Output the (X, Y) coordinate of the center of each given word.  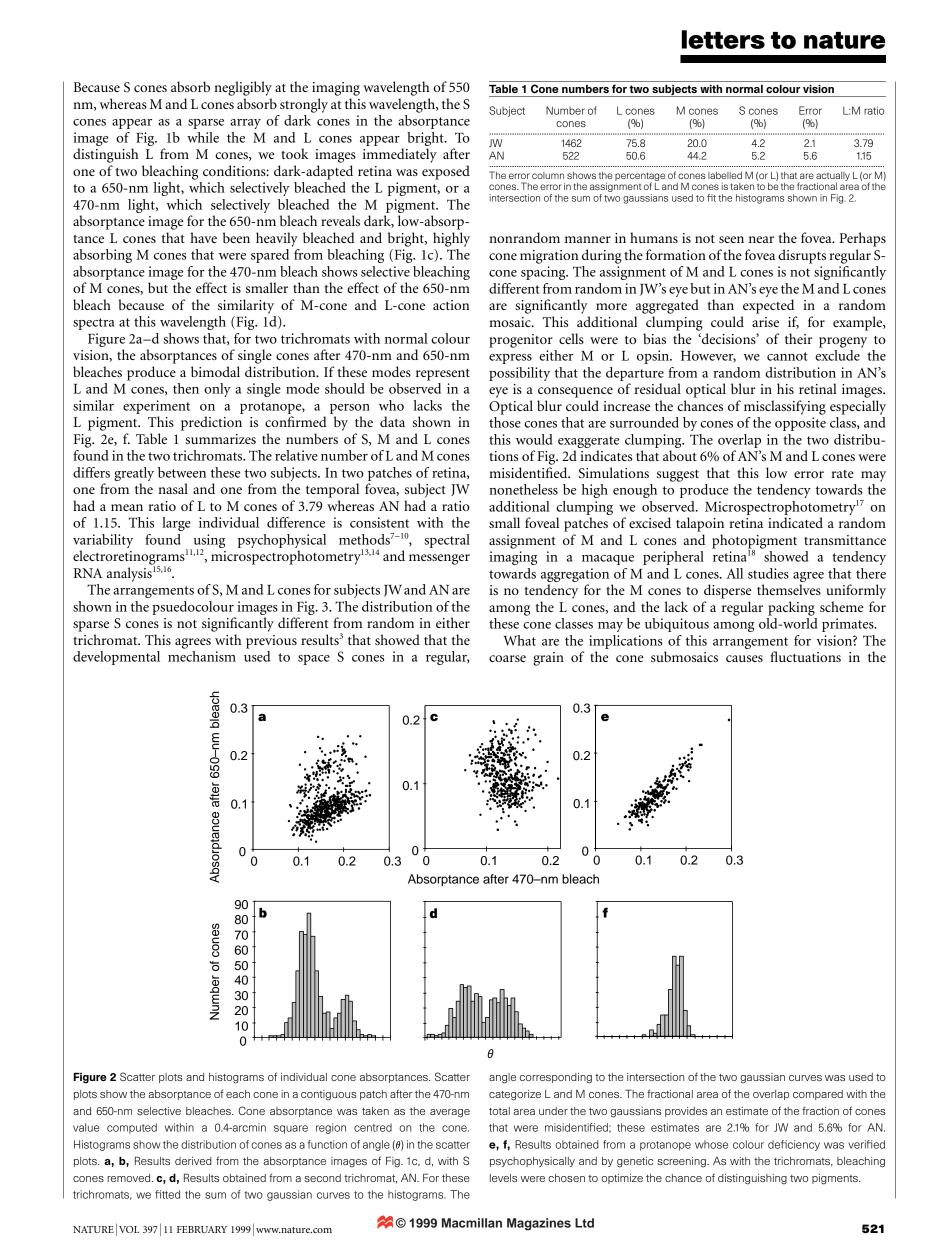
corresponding (556, 1078)
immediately (400, 155)
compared (818, 1095)
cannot (787, 356)
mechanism (202, 656)
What (520, 640)
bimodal (215, 371)
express (510, 359)
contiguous (329, 1095)
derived (193, 1161)
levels (503, 1178)
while (203, 137)
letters (723, 39)
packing (791, 608)
